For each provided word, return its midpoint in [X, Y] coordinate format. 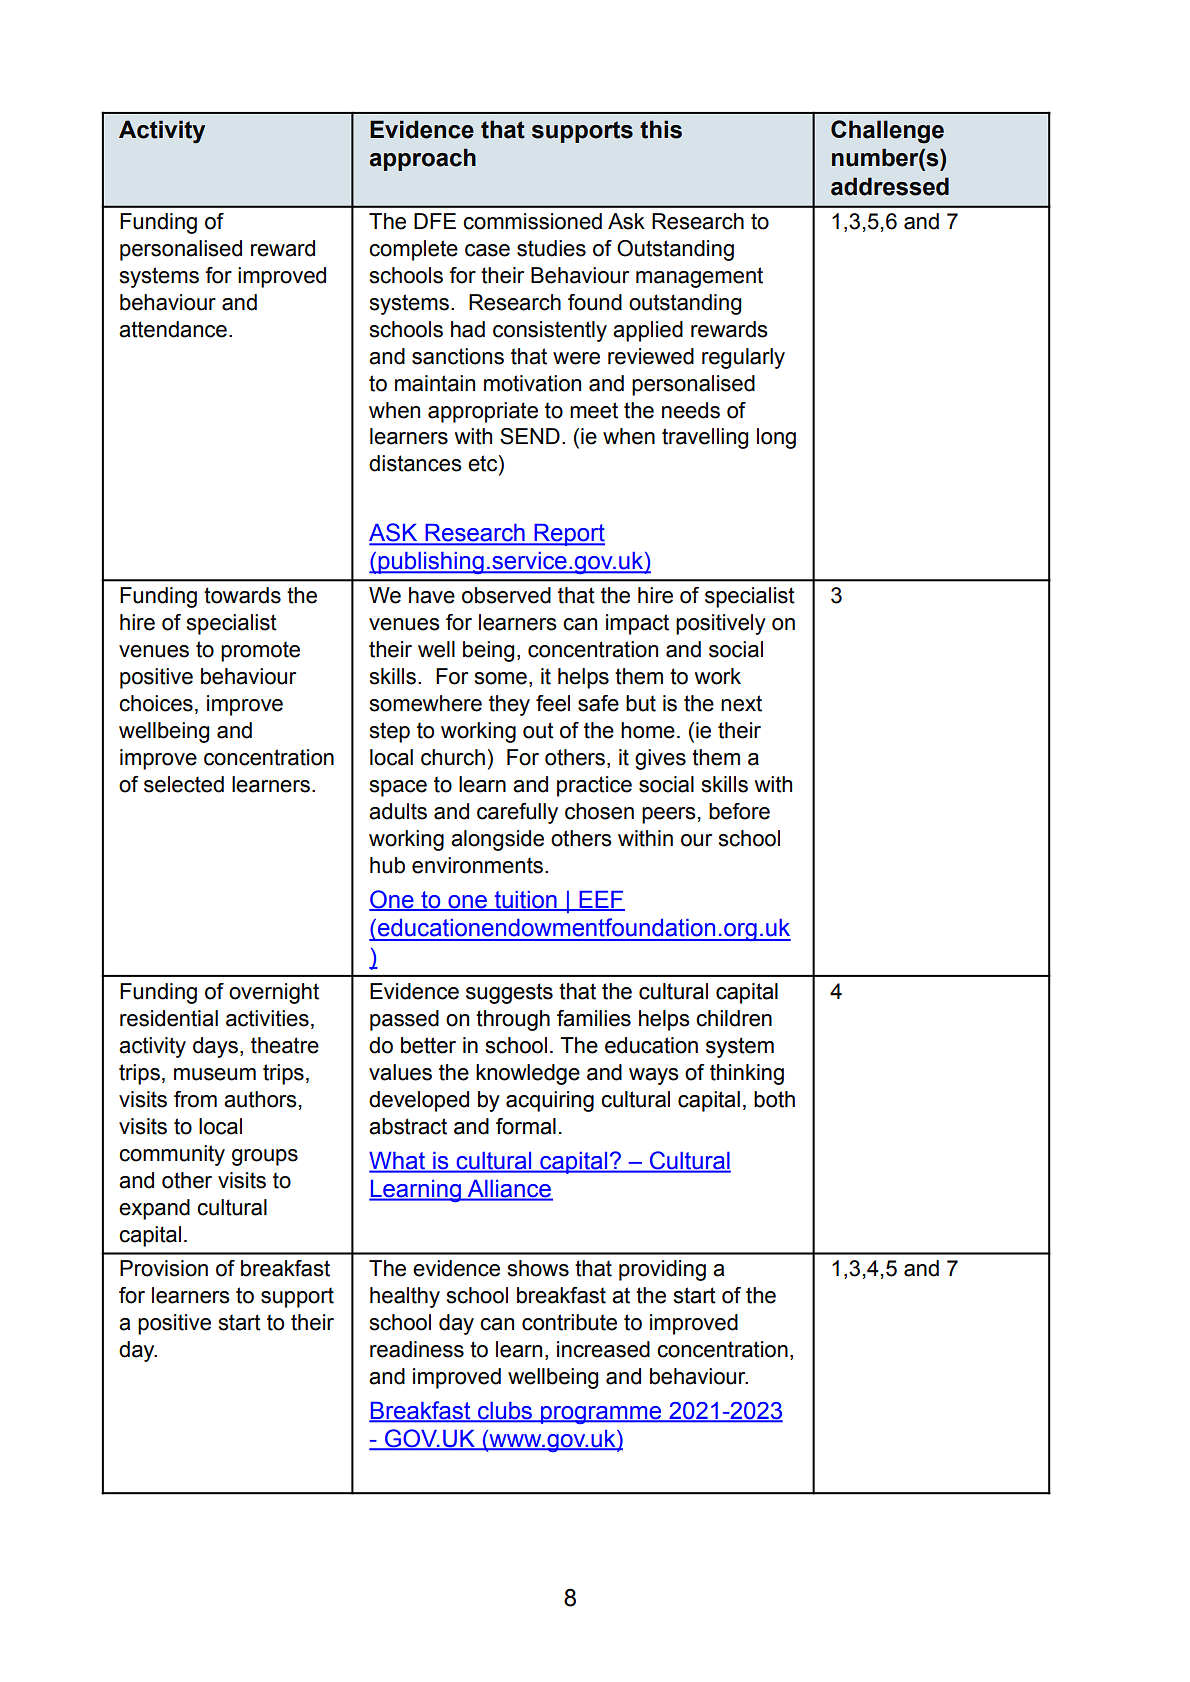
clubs [505, 1411]
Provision [164, 1268]
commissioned [532, 221]
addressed [890, 186]
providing [662, 1270]
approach [422, 159]
